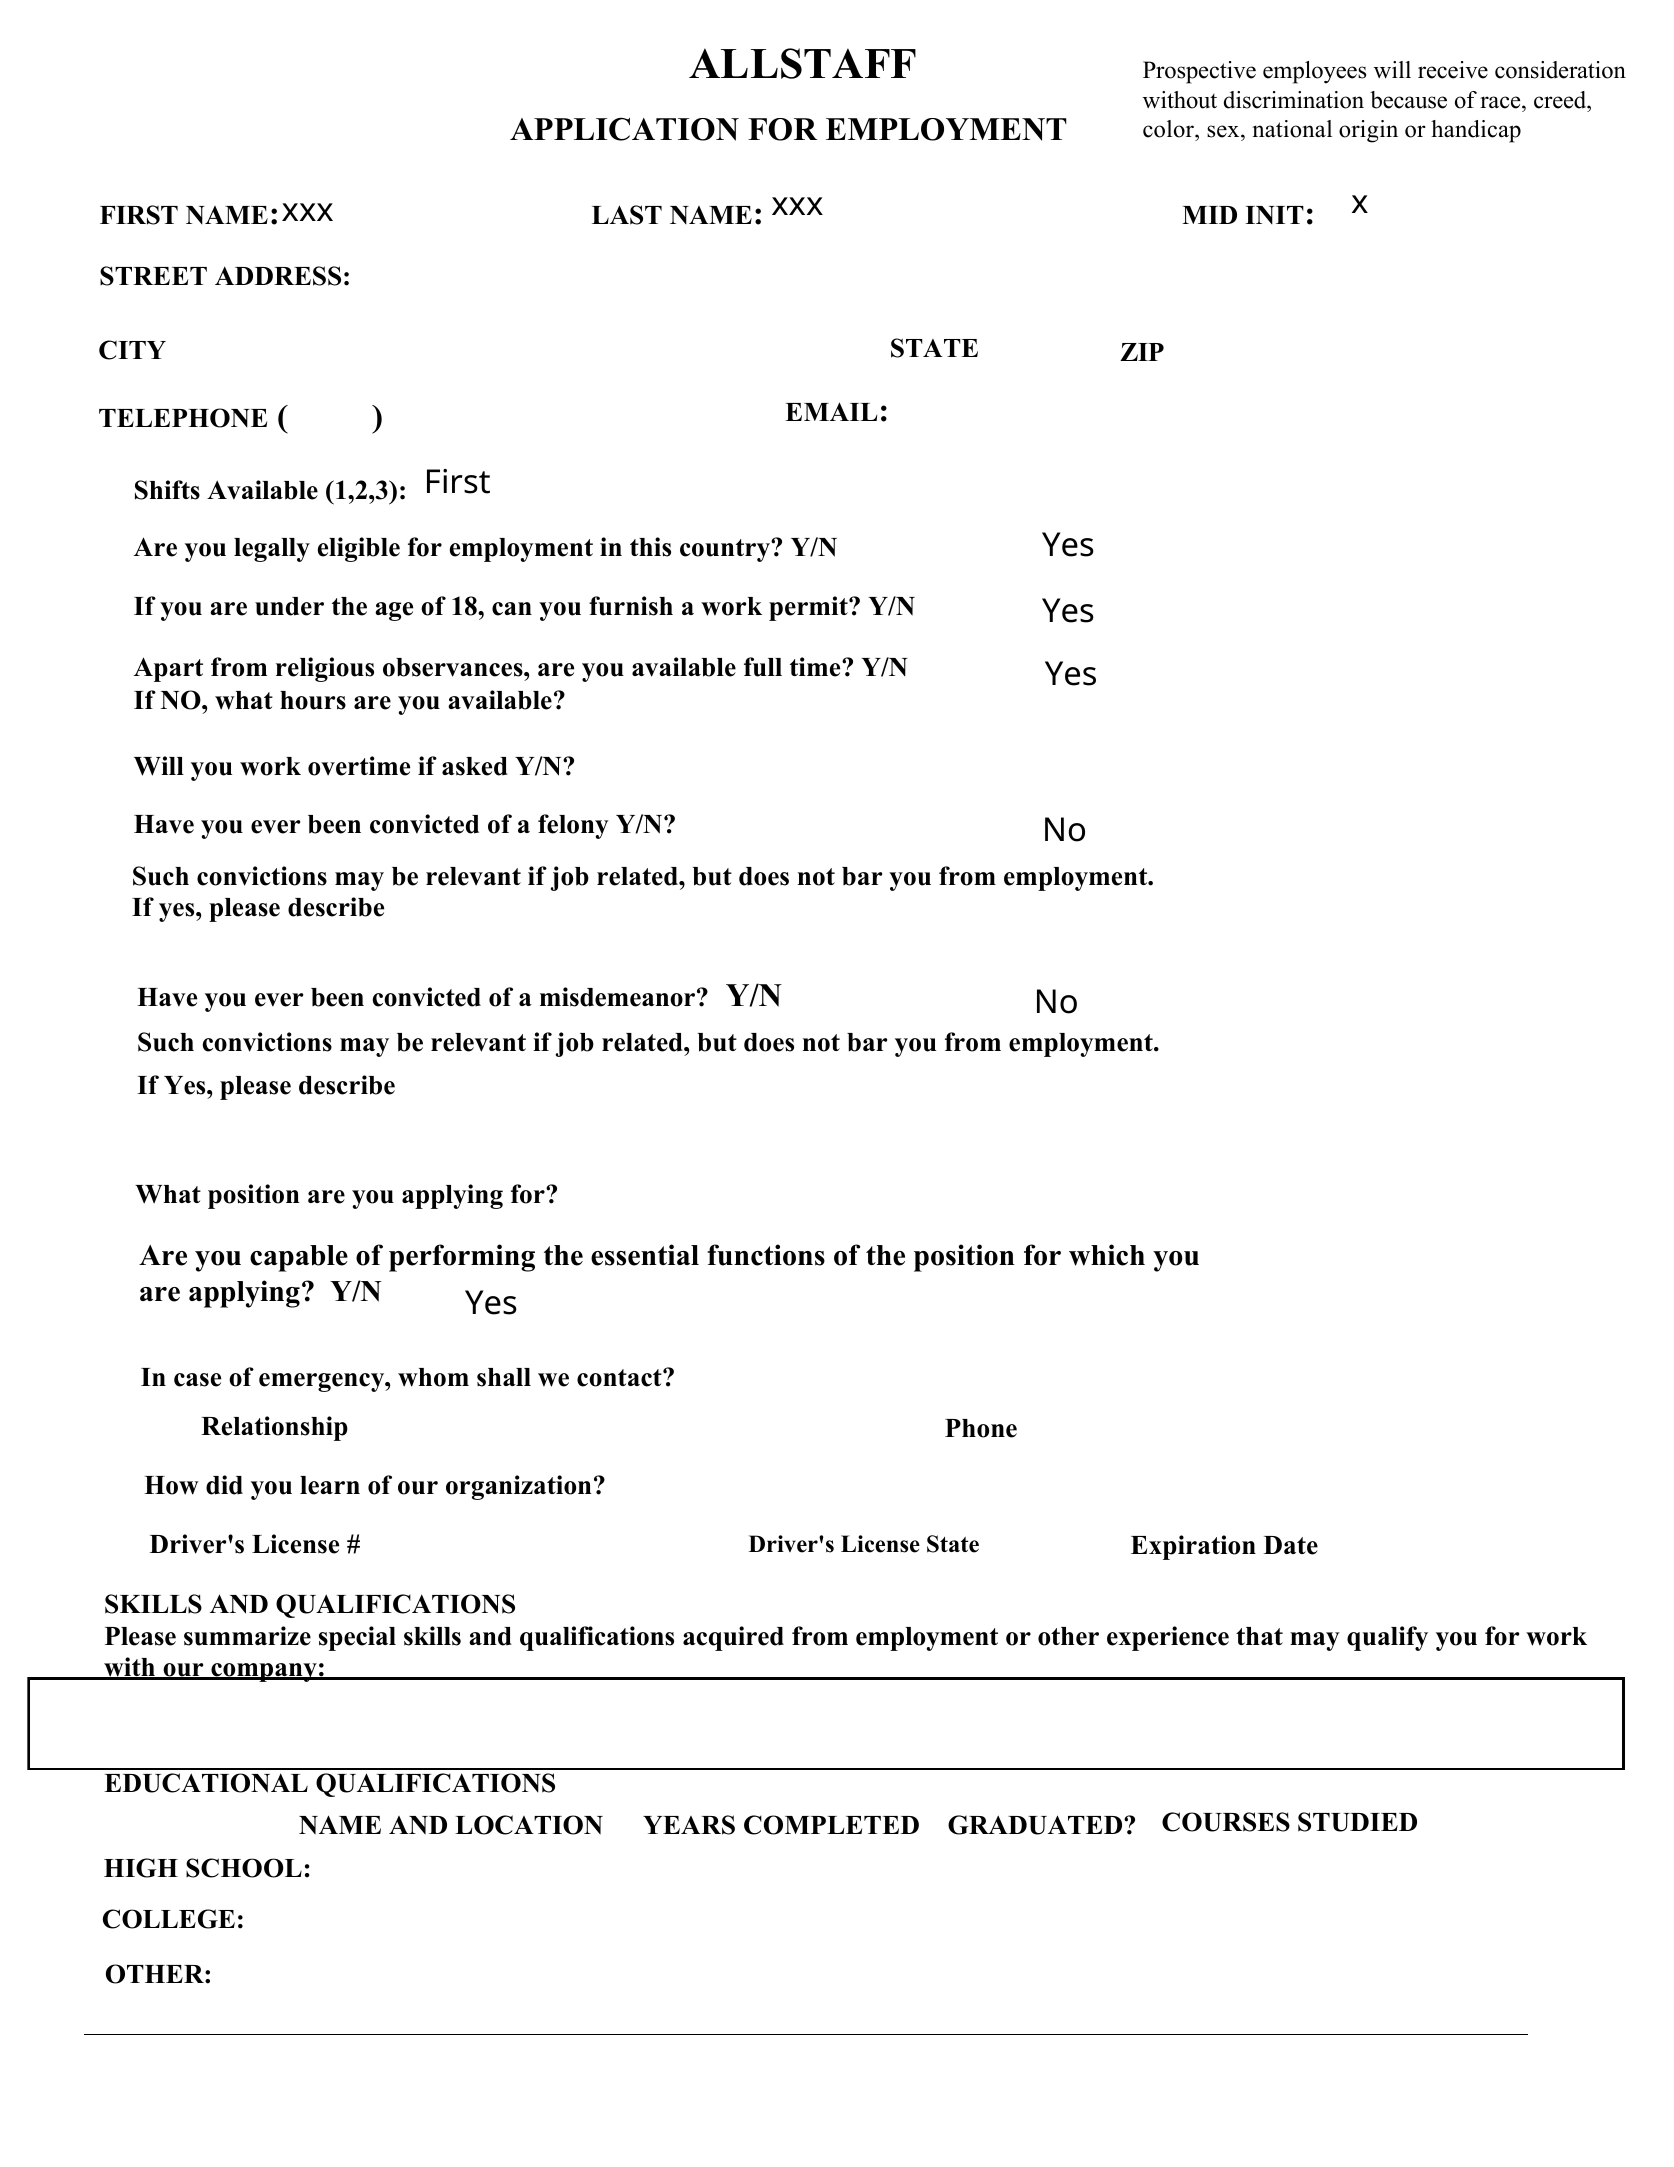 The width and height of the page is (1674, 2167). What do you see at coordinates (624, 129) in the page?
I see `APPLICATION` at bounding box center [624, 129].
